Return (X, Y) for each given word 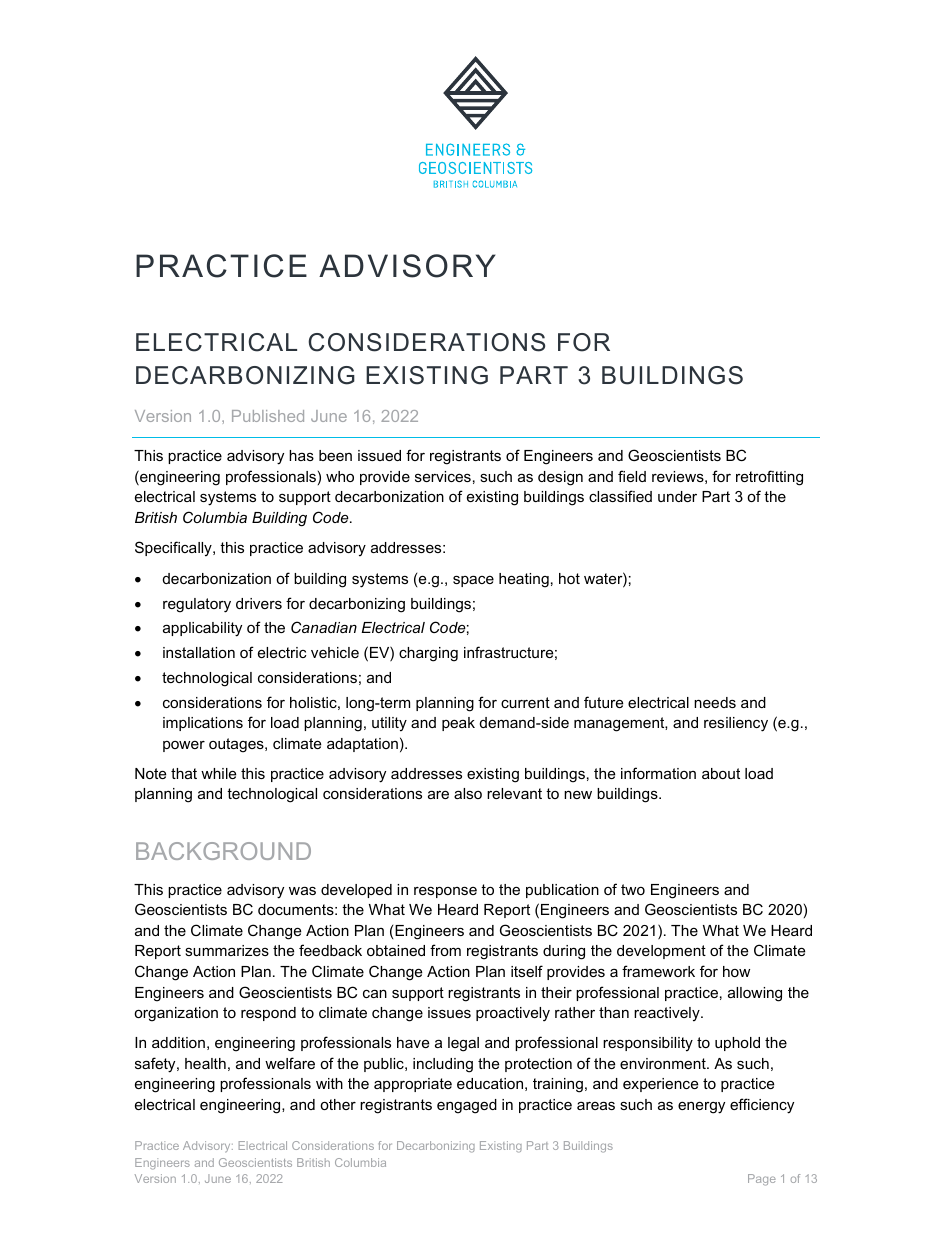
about (721, 773)
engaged (467, 1106)
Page (762, 1180)
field (632, 476)
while (218, 773)
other (338, 1104)
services (443, 476)
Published (268, 416)
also (468, 793)
